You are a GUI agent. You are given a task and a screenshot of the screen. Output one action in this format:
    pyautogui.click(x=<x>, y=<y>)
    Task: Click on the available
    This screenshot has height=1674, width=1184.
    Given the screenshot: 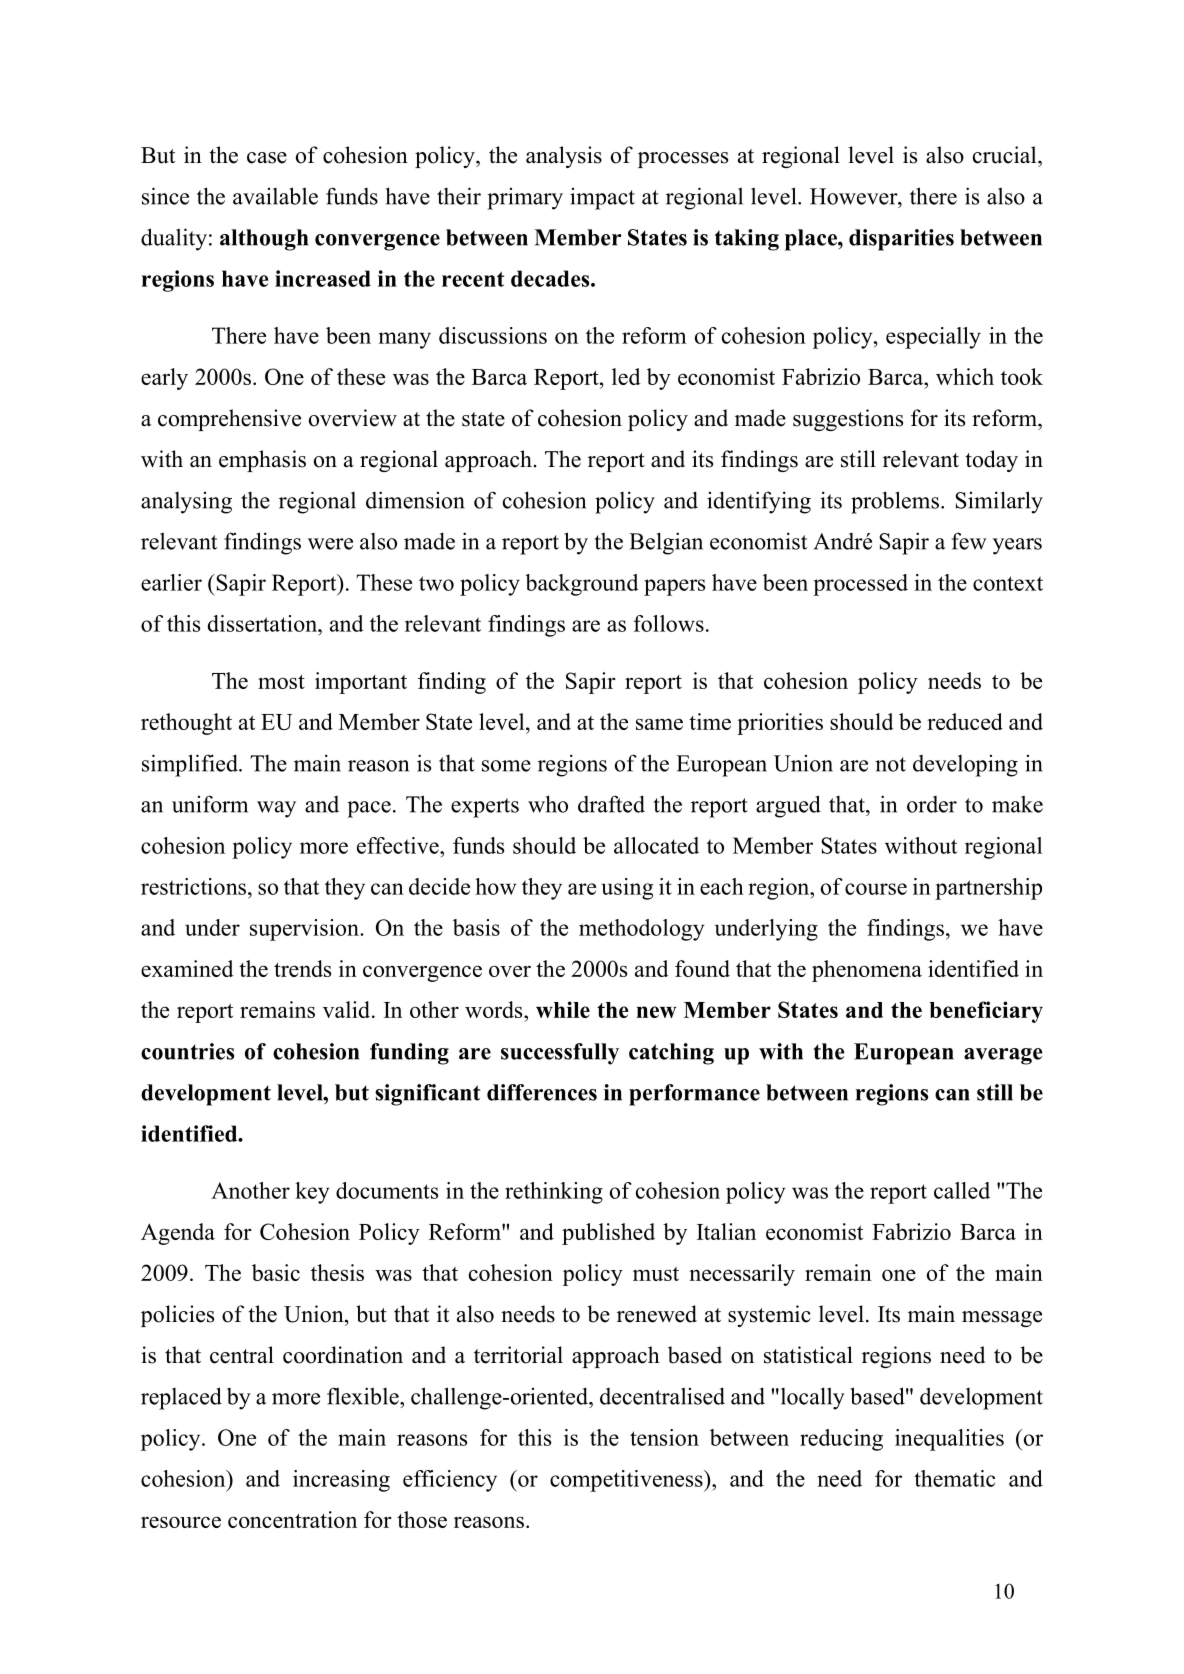 What is the action you would take?
    pyautogui.click(x=275, y=196)
